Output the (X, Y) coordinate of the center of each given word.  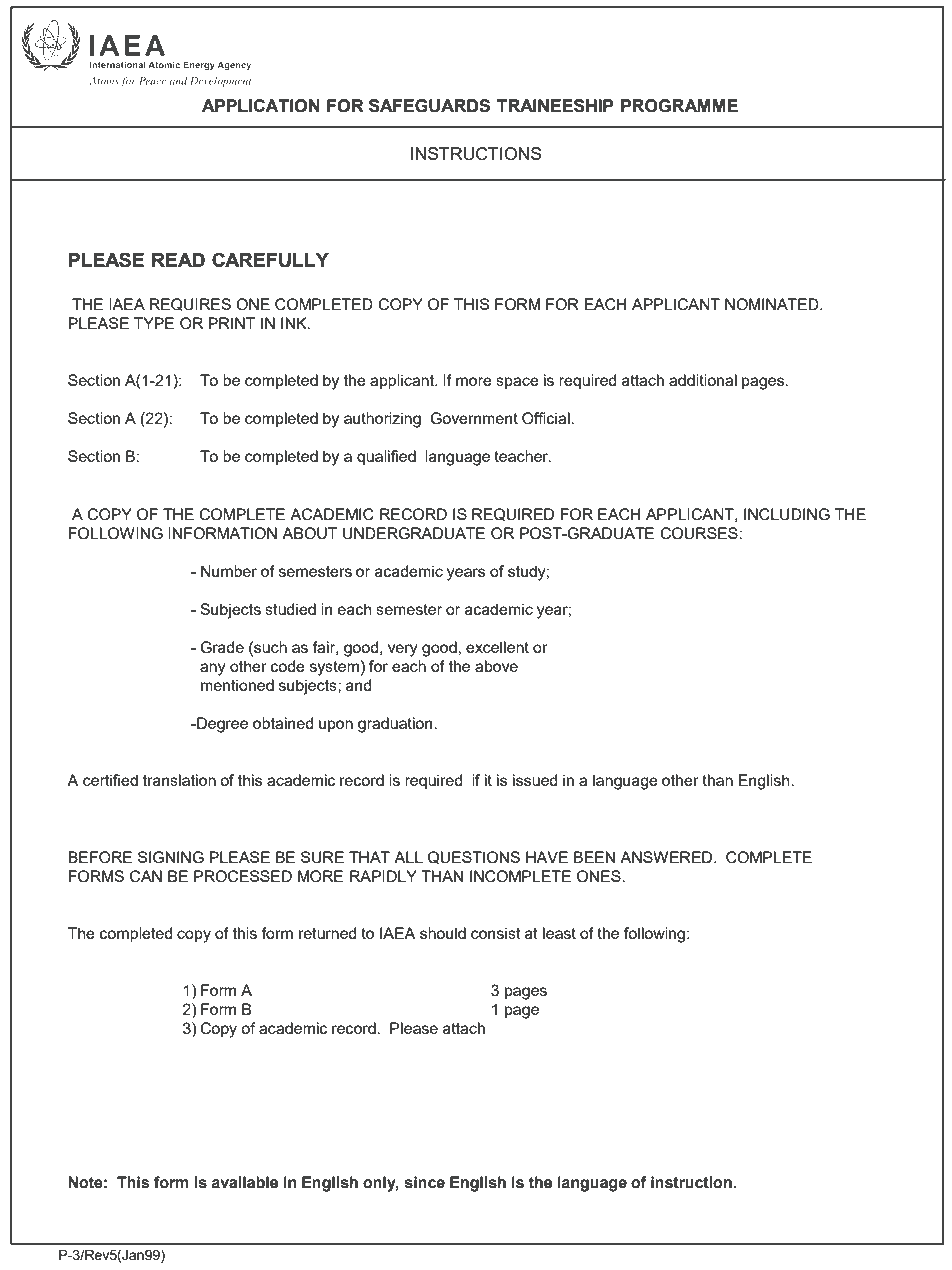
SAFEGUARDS (429, 106)
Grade (222, 647)
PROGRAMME (679, 106)
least (559, 933)
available (244, 1182)
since (425, 1182)
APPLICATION (261, 106)
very (403, 650)
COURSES (700, 533)
